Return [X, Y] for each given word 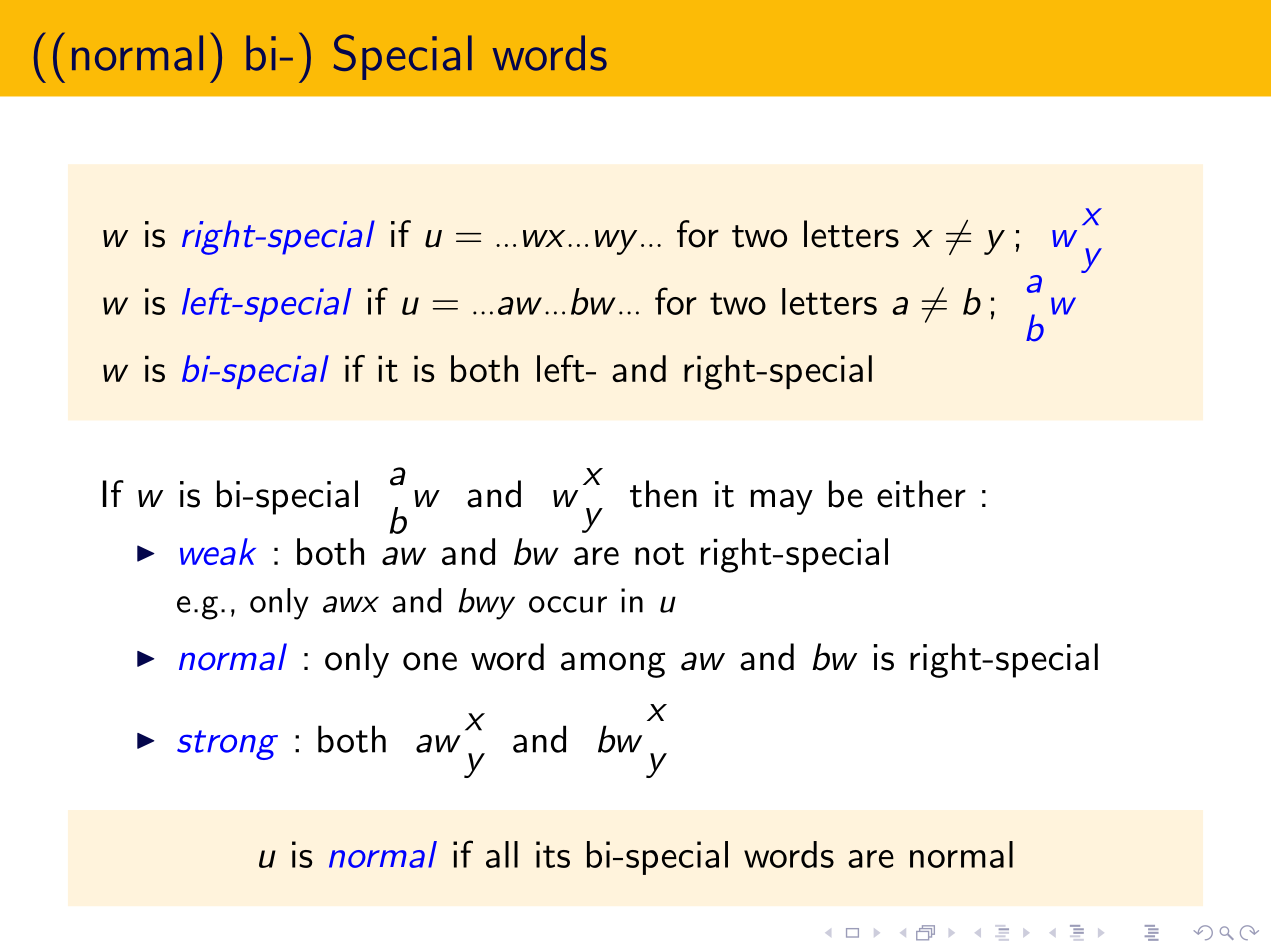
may [782, 502]
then [663, 494]
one [430, 661]
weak [218, 551]
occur [568, 604]
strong [227, 745]
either [921, 494]
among [613, 665]
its [553, 854]
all [502, 854]
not [659, 554]
